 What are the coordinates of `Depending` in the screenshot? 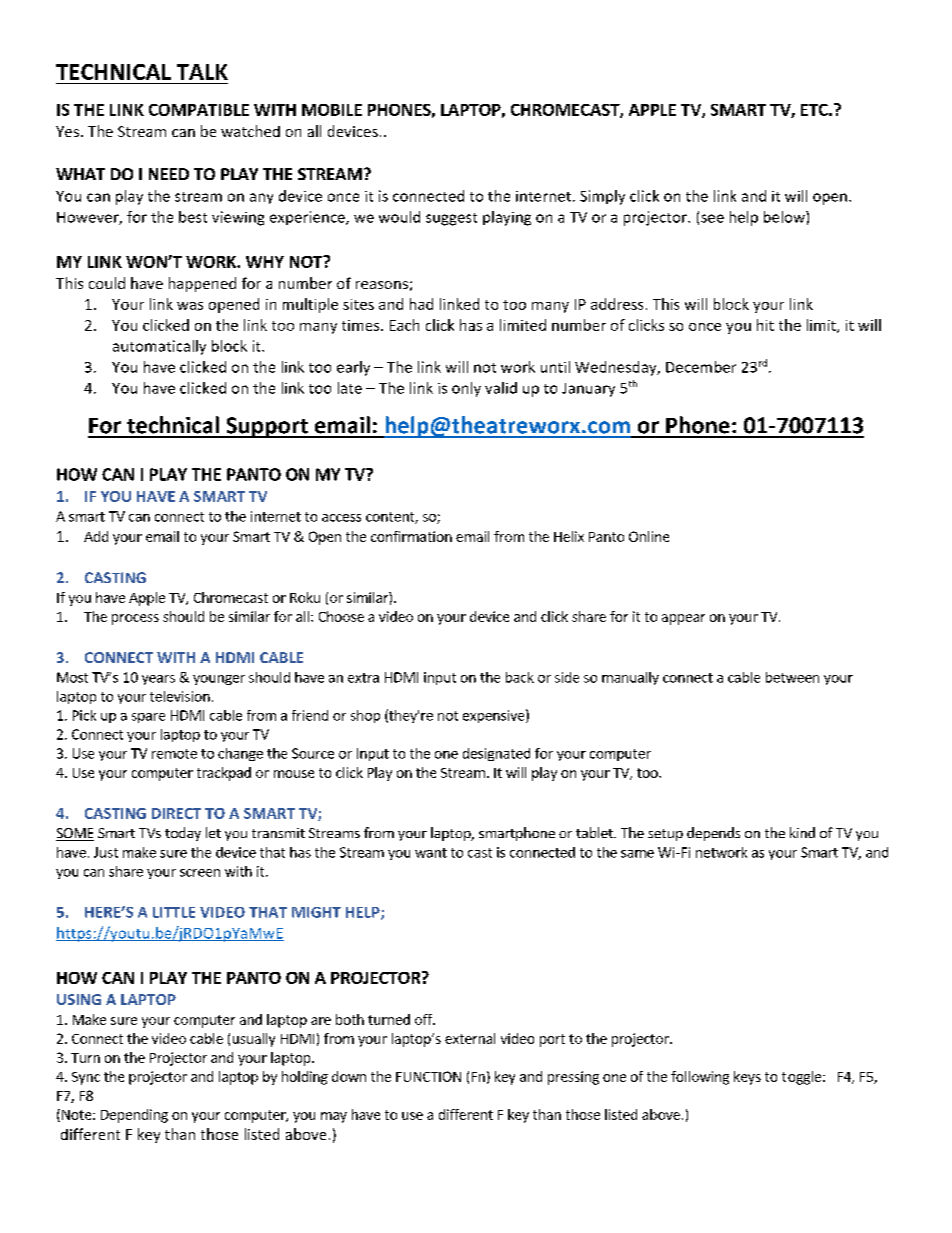 It's located at (134, 1116).
